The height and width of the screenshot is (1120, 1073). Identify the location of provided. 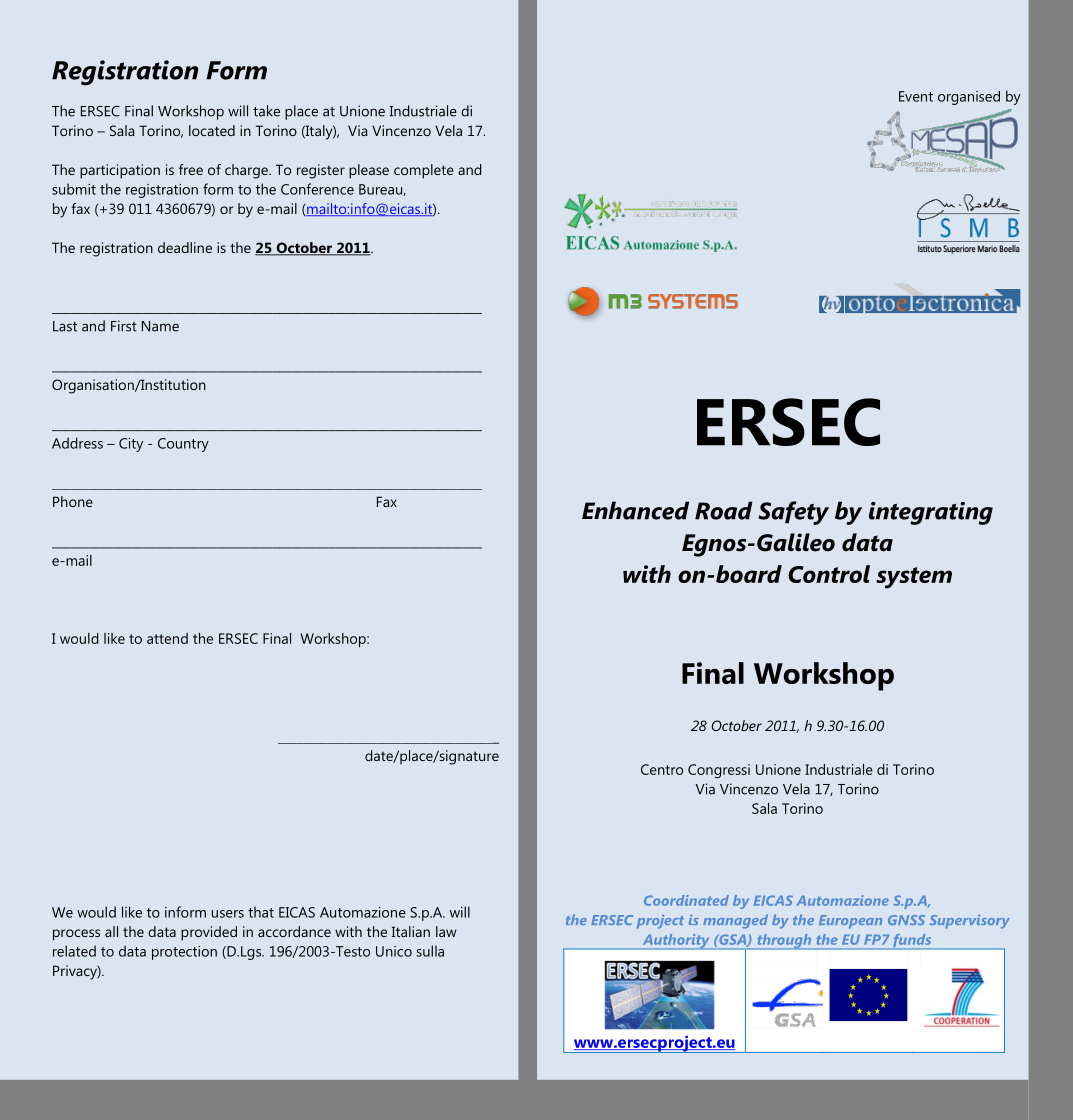
(209, 933).
